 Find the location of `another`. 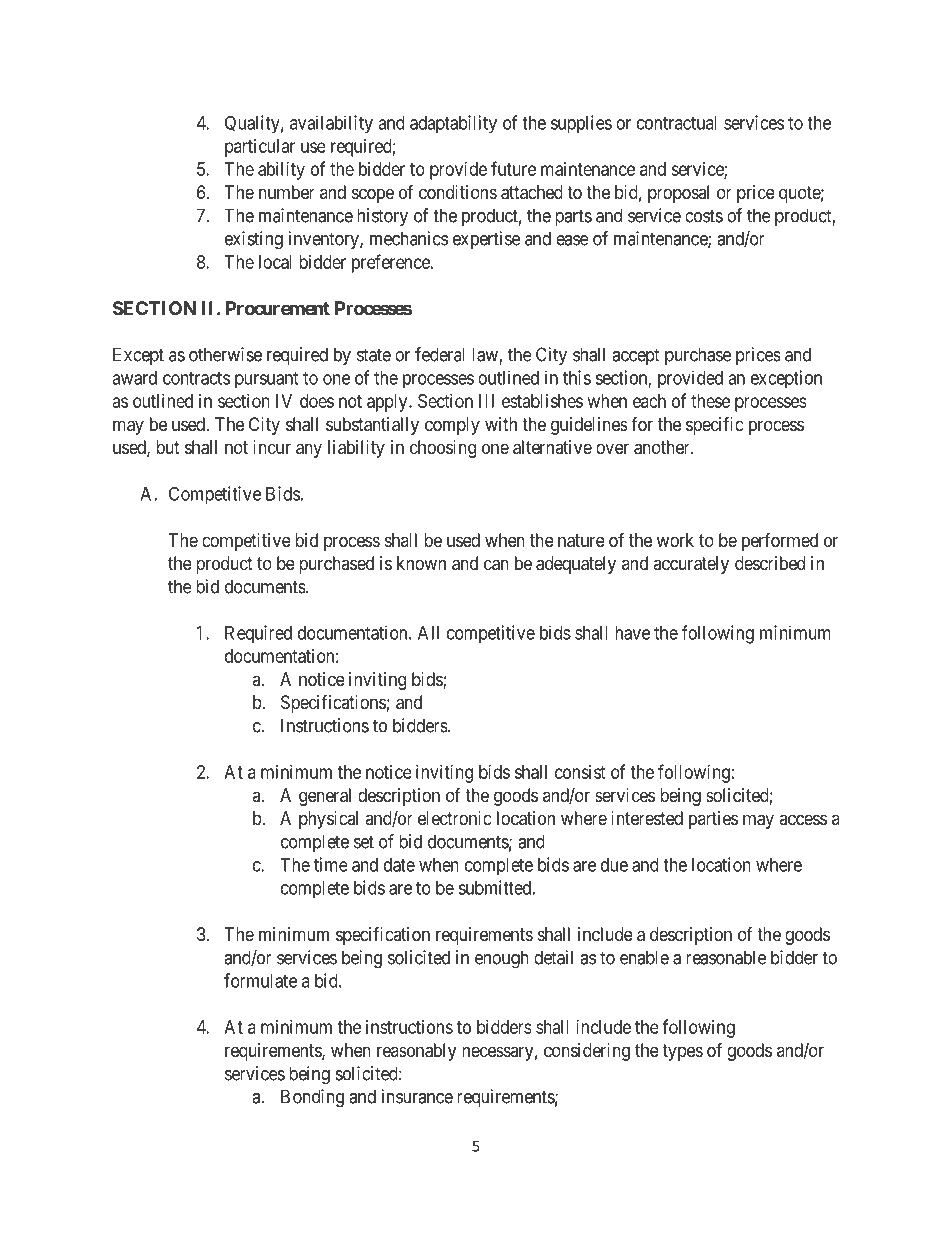

another is located at coordinates (663, 447).
